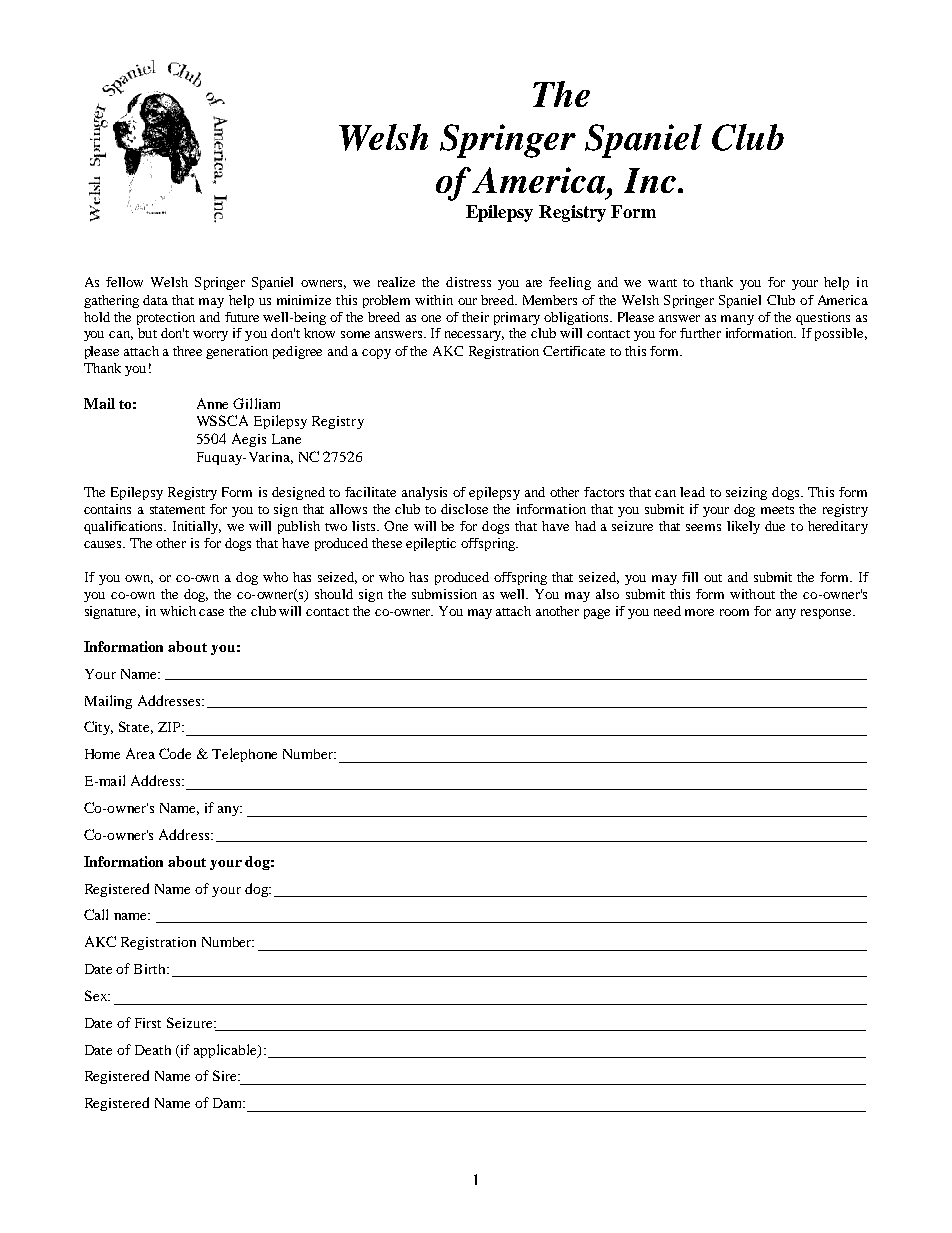 This page has height=1233, width=952. What do you see at coordinates (229, 1103) in the page?
I see `Dam` at bounding box center [229, 1103].
